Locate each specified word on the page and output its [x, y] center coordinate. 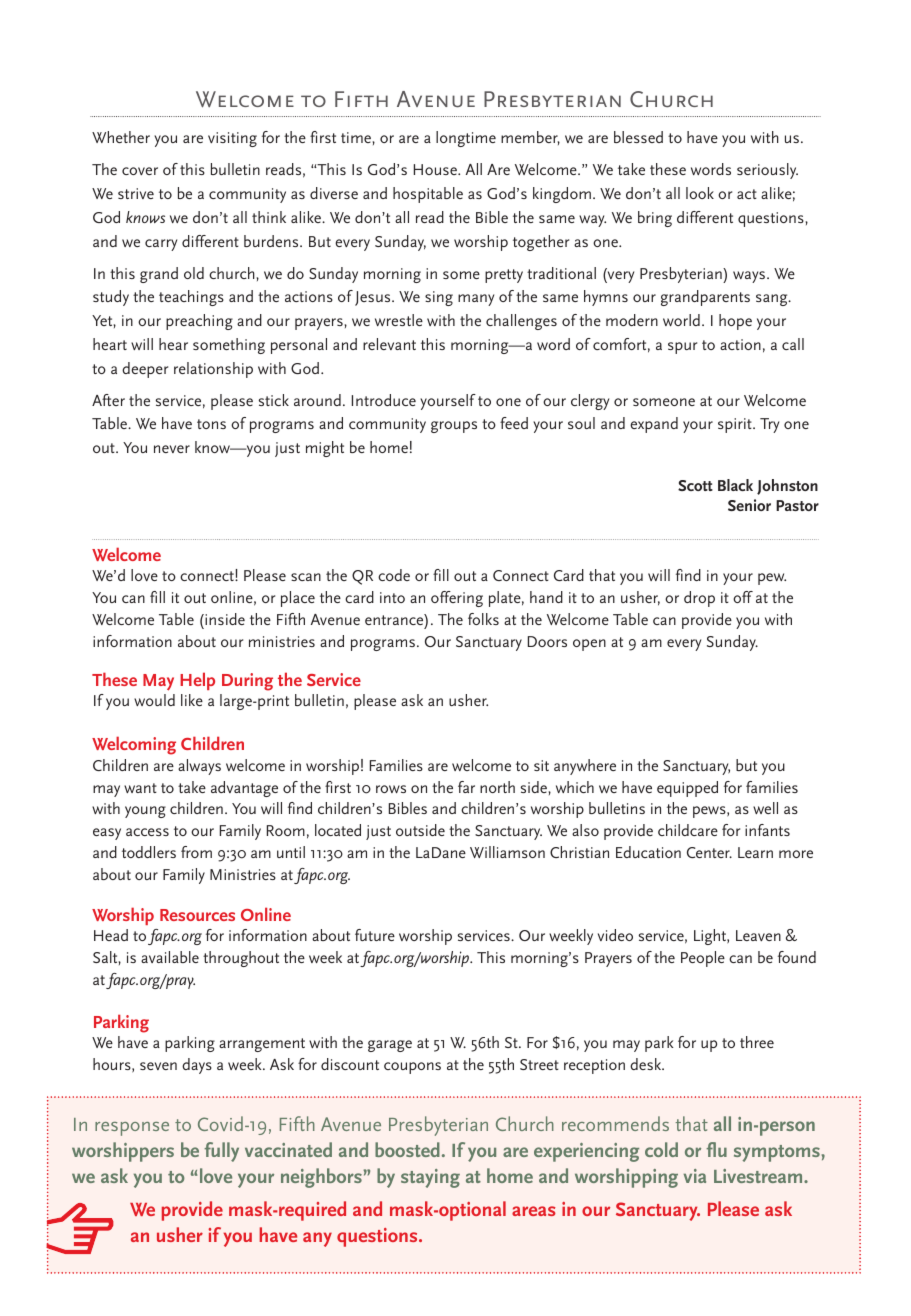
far [466, 787]
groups [454, 427]
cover [140, 171]
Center [709, 852]
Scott [695, 485]
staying [430, 1178]
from [196, 852]
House [436, 169]
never [172, 449]
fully [221, 1152]
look [700, 193]
